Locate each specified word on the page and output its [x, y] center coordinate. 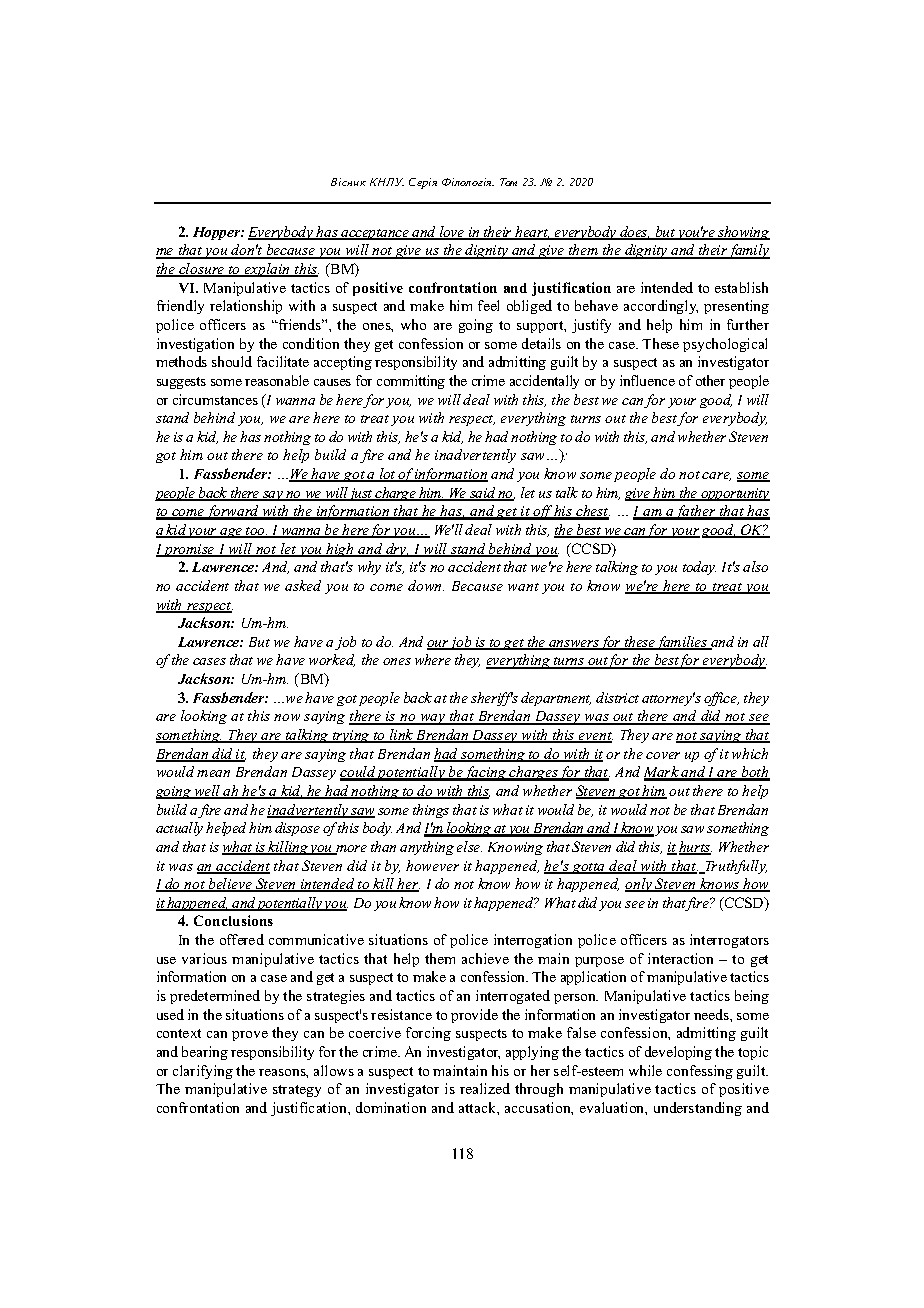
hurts [695, 848]
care [716, 476]
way [433, 719]
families [683, 643]
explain [268, 270]
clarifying [203, 1072]
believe [230, 885]
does [634, 233]
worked [332, 660]
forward [233, 512]
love [452, 233]
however [432, 865]
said [483, 494]
